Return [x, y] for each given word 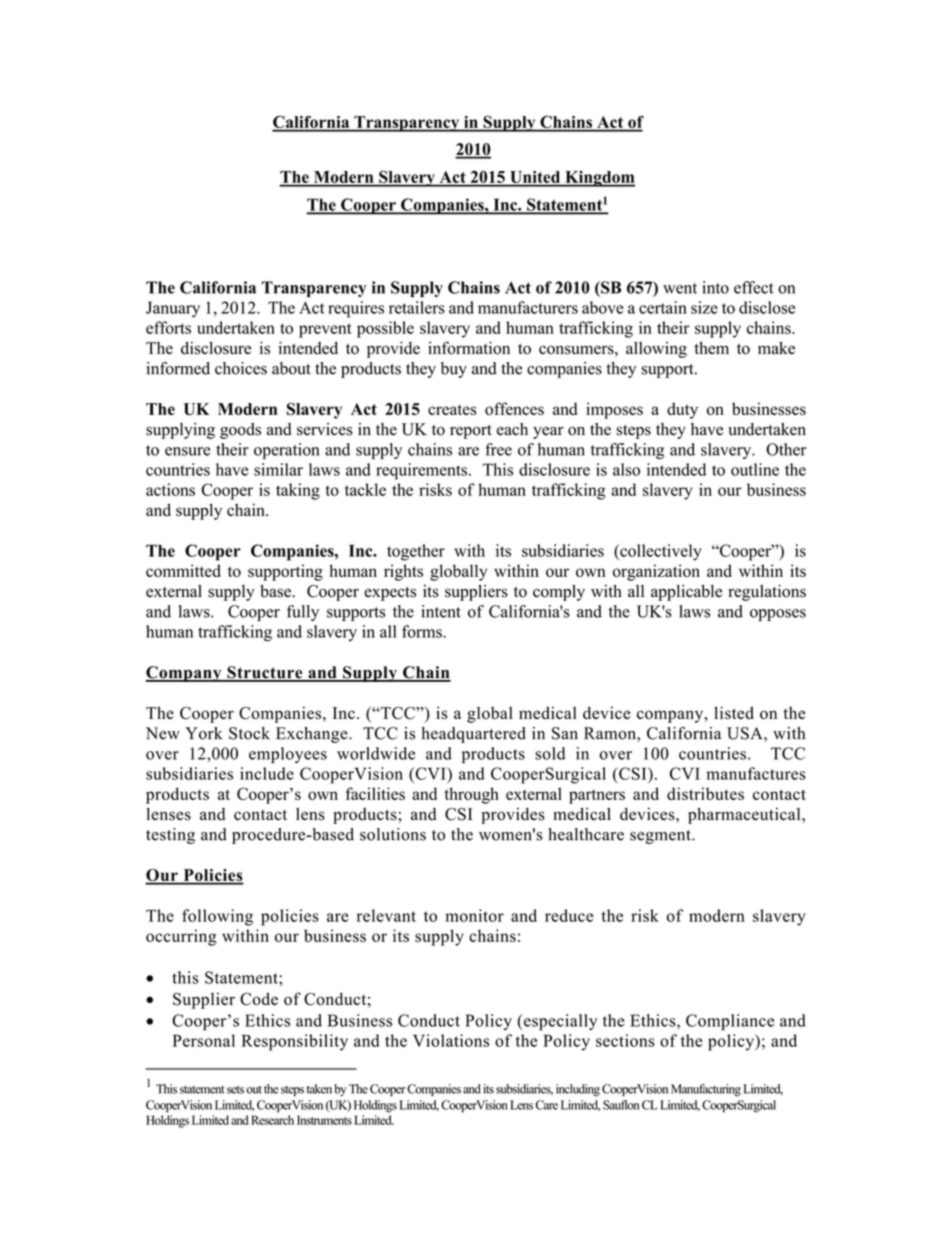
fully [303, 613]
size [704, 307]
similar [278, 469]
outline [755, 469]
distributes [705, 793]
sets [235, 1090]
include [267, 773]
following [217, 917]
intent [441, 611]
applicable [686, 593]
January [173, 309]
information [469, 348]
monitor [474, 915]
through [471, 795]
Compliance [730, 1022]
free [498, 449]
